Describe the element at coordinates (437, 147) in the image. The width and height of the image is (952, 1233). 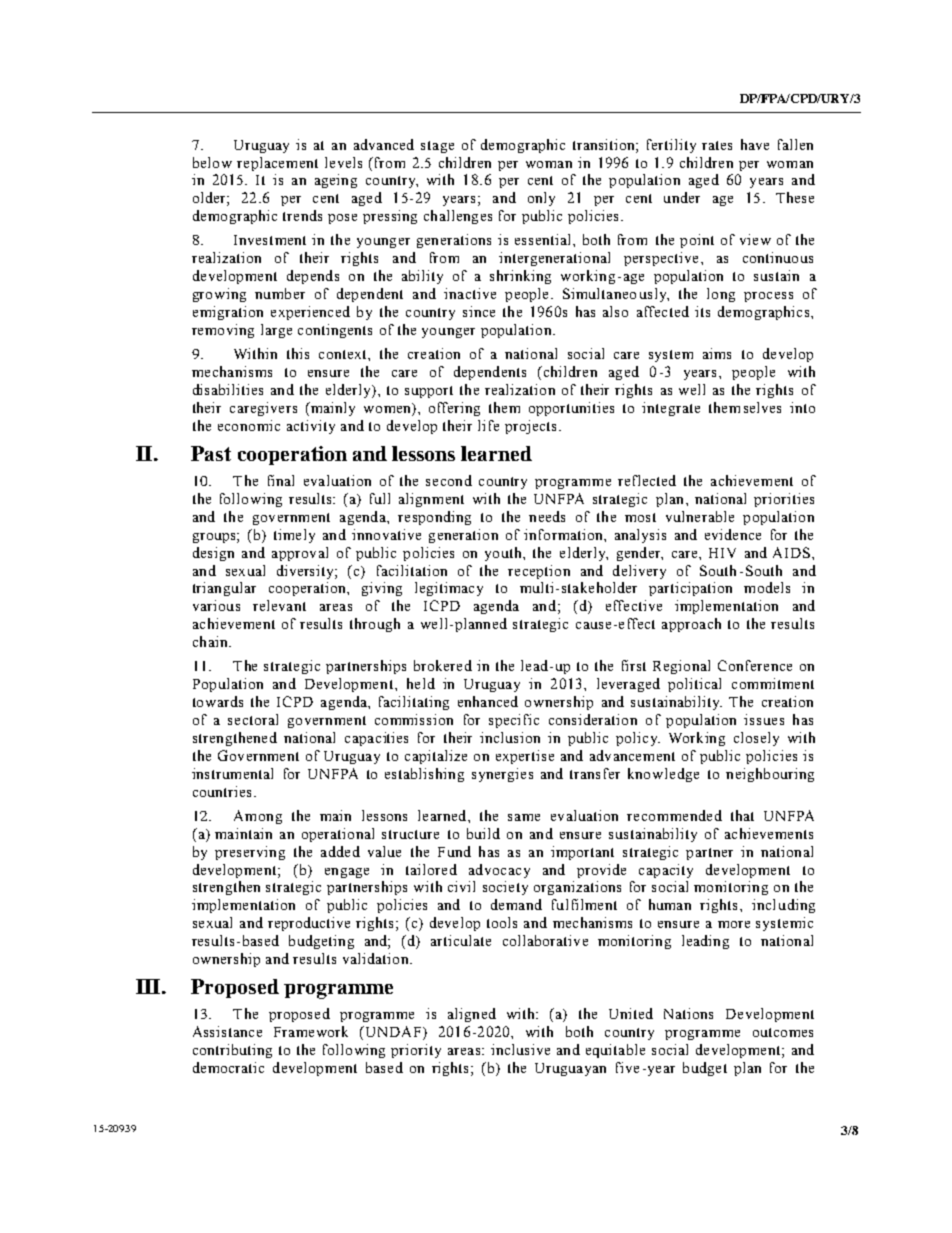
I see `stage` at that location.
